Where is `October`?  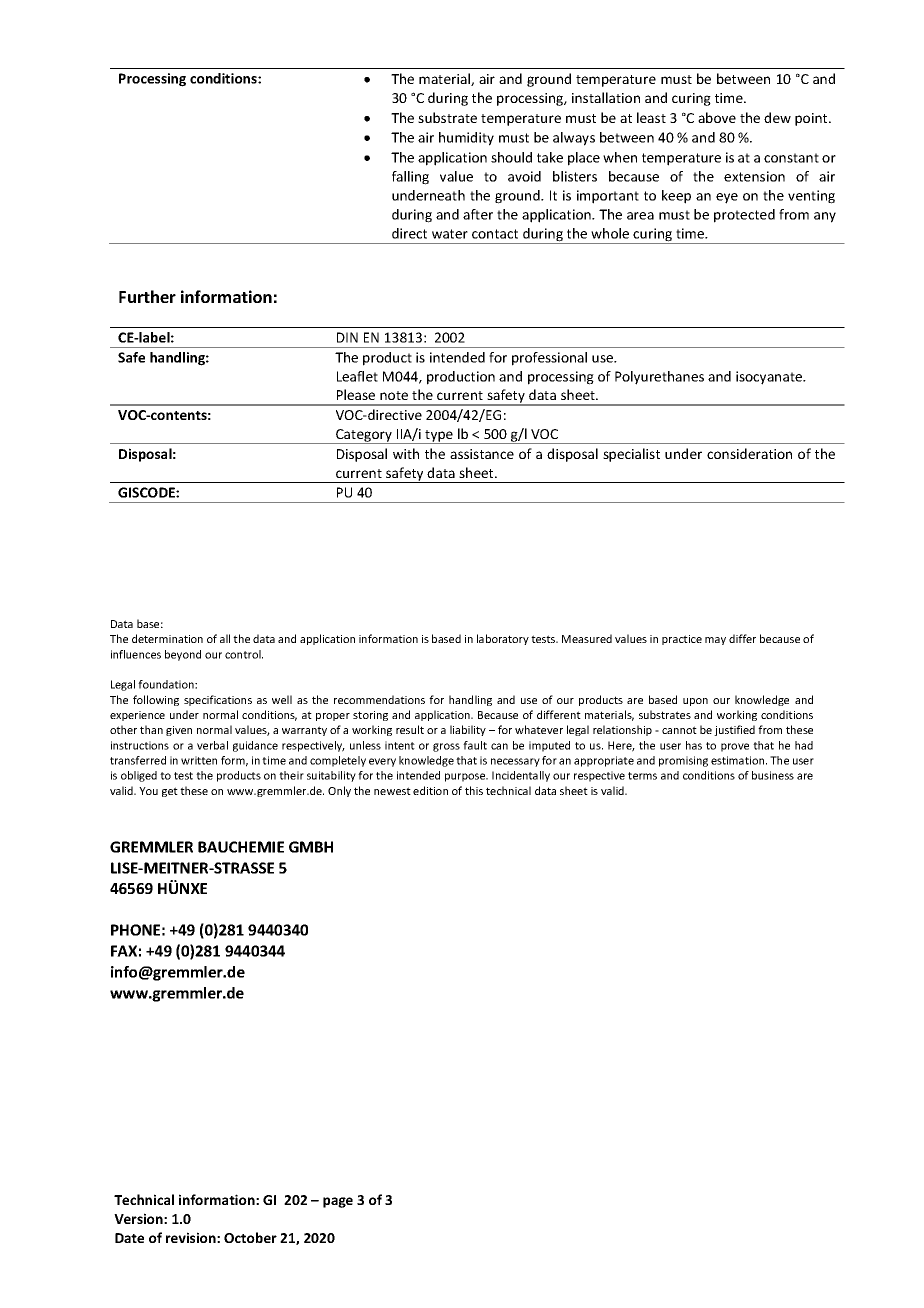
October is located at coordinates (250, 1237).
